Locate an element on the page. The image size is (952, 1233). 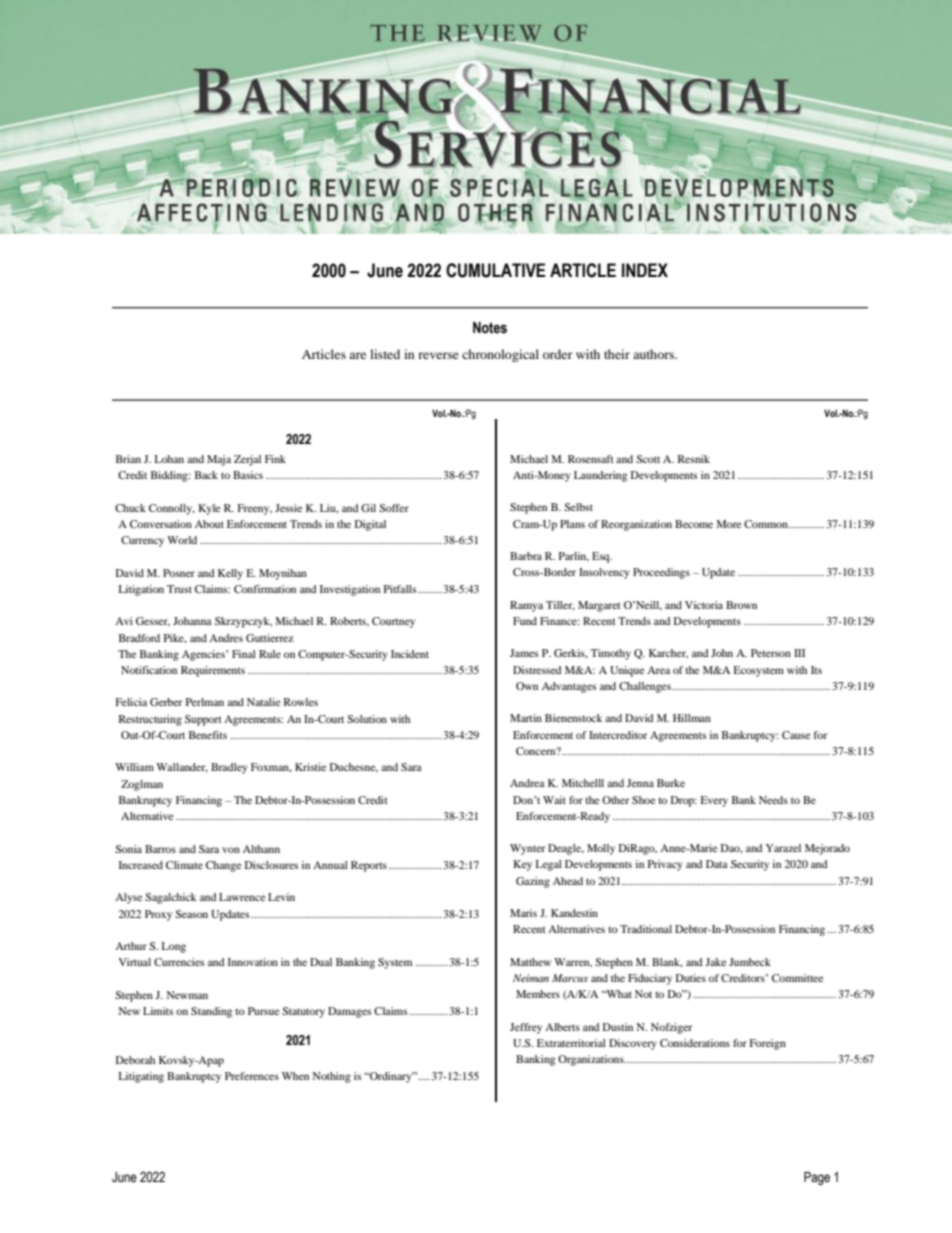
CUMULATIVE is located at coordinates (496, 270).
